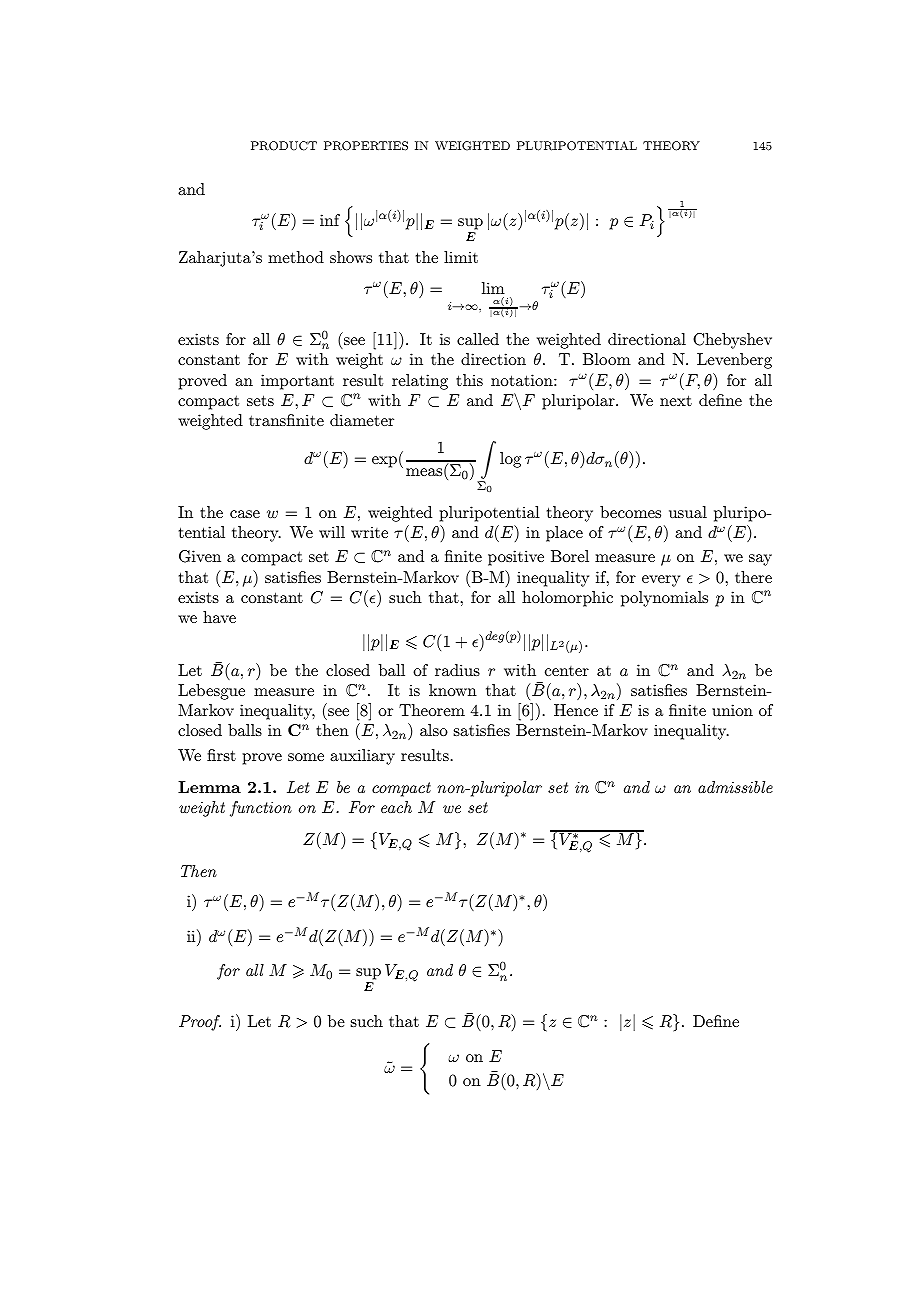 The height and width of the document is (1308, 924). Describe the element at coordinates (306, 757) in the document. I see `some` at that location.
